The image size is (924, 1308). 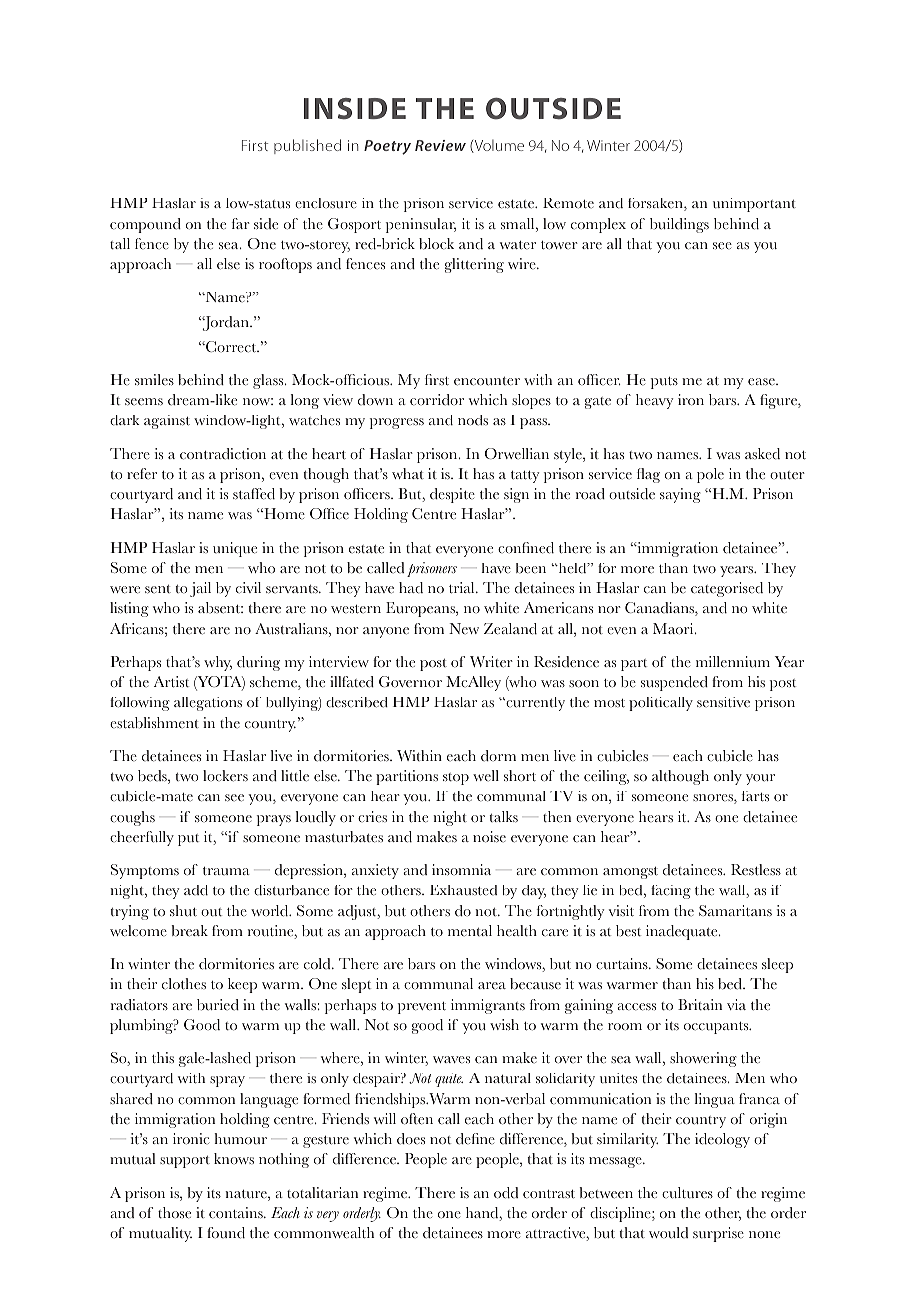 What do you see at coordinates (700, 1004) in the screenshot?
I see `Britain` at bounding box center [700, 1004].
